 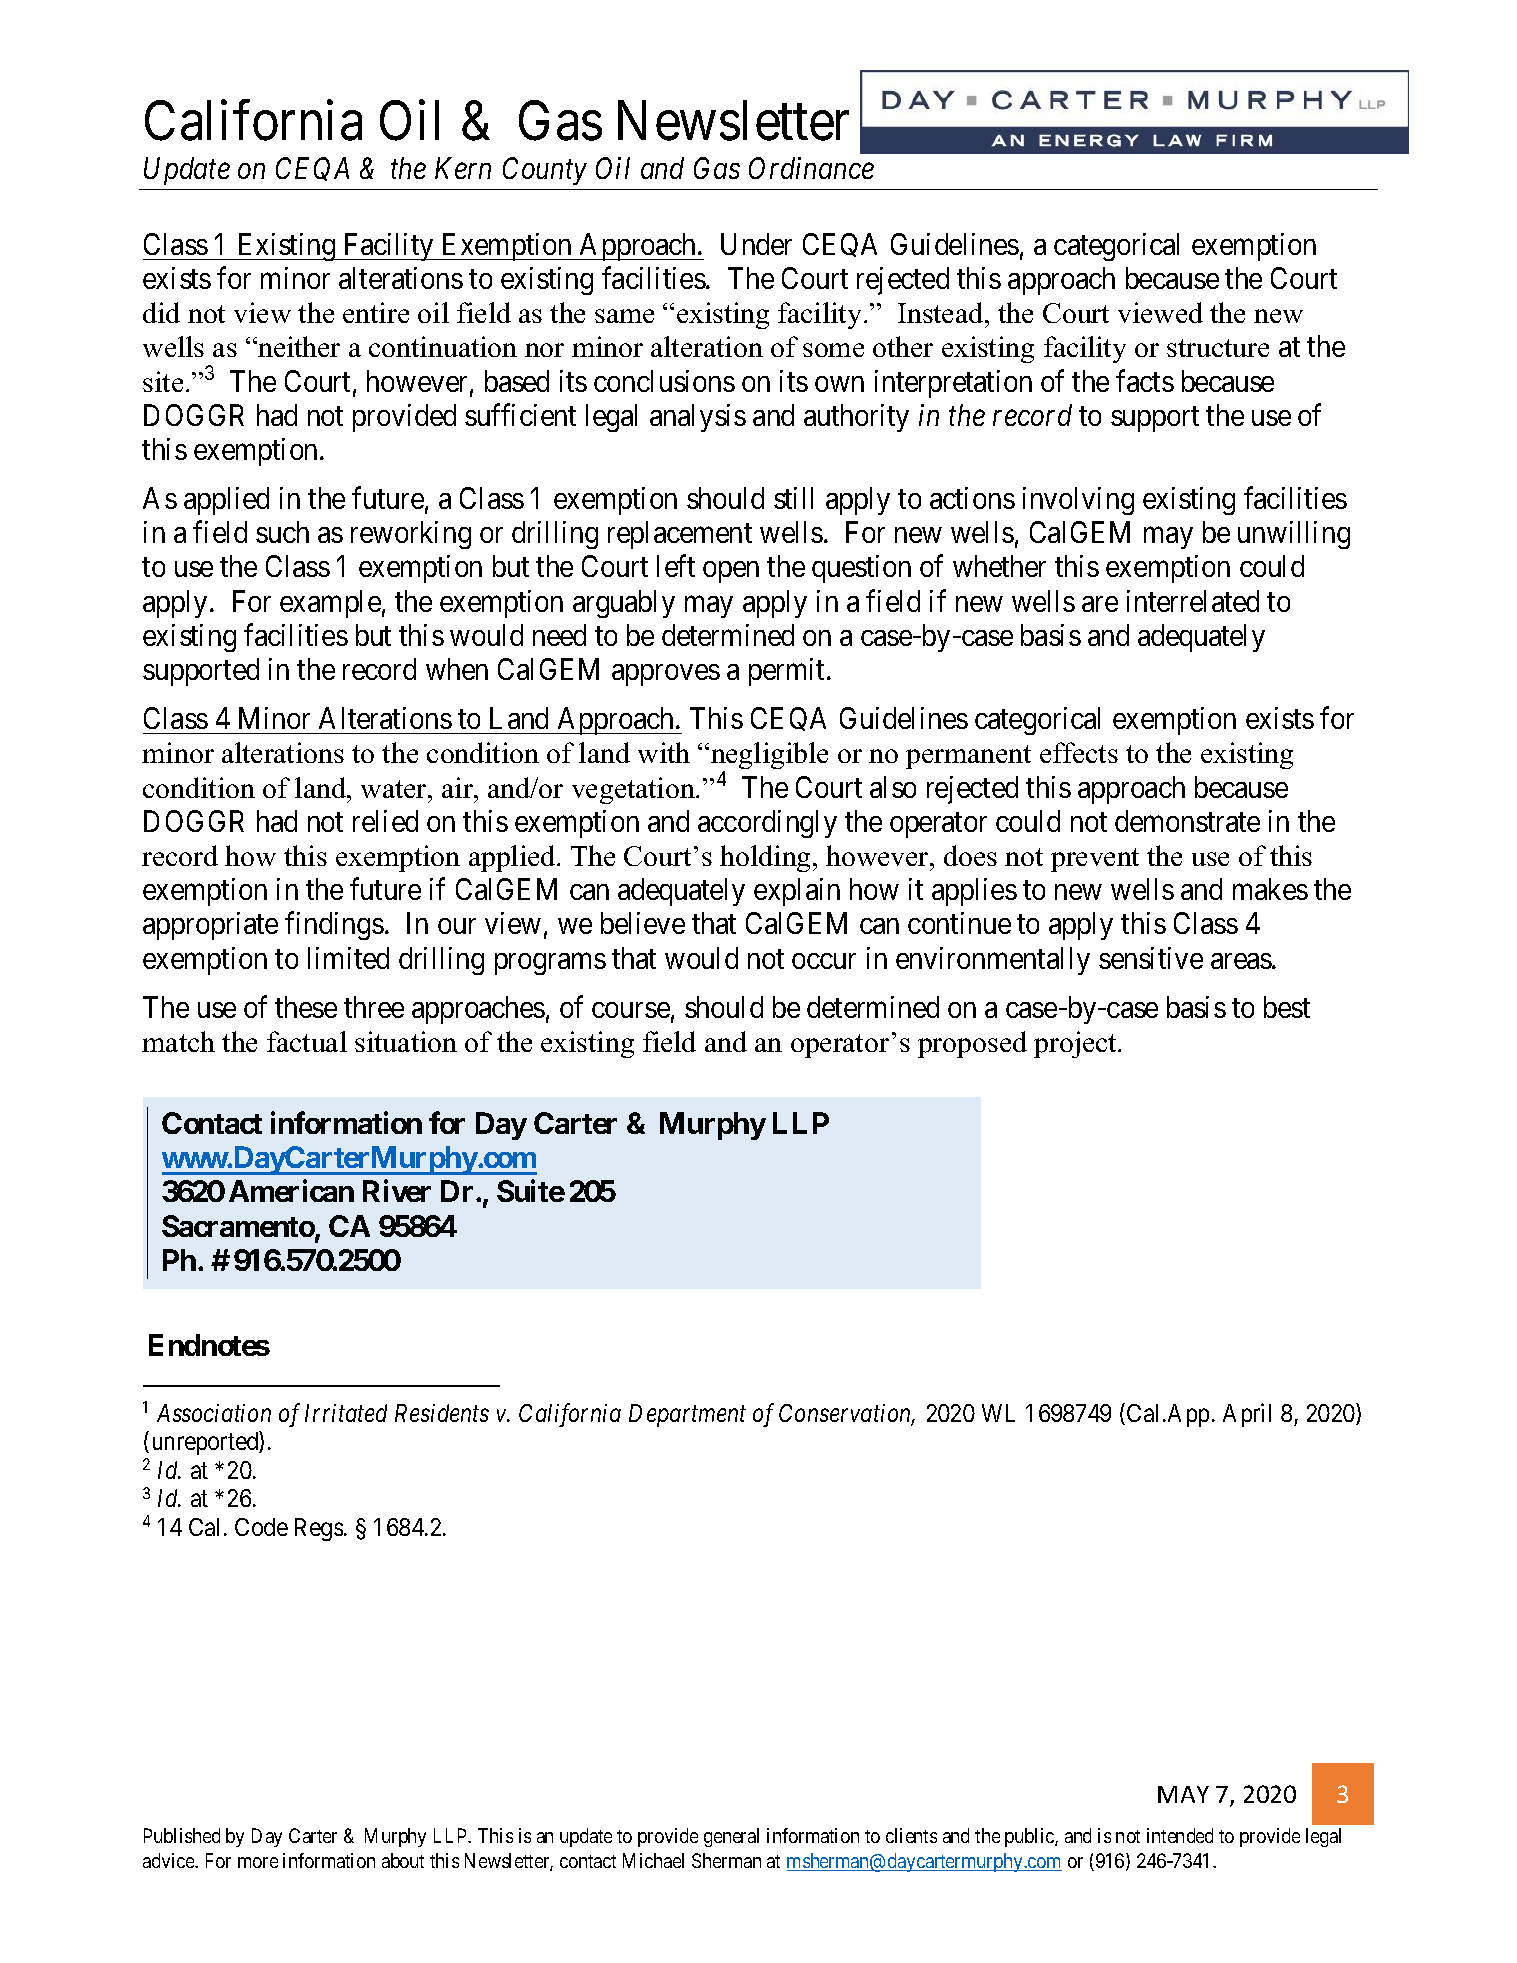 I want to click on these, so click(x=306, y=1007).
